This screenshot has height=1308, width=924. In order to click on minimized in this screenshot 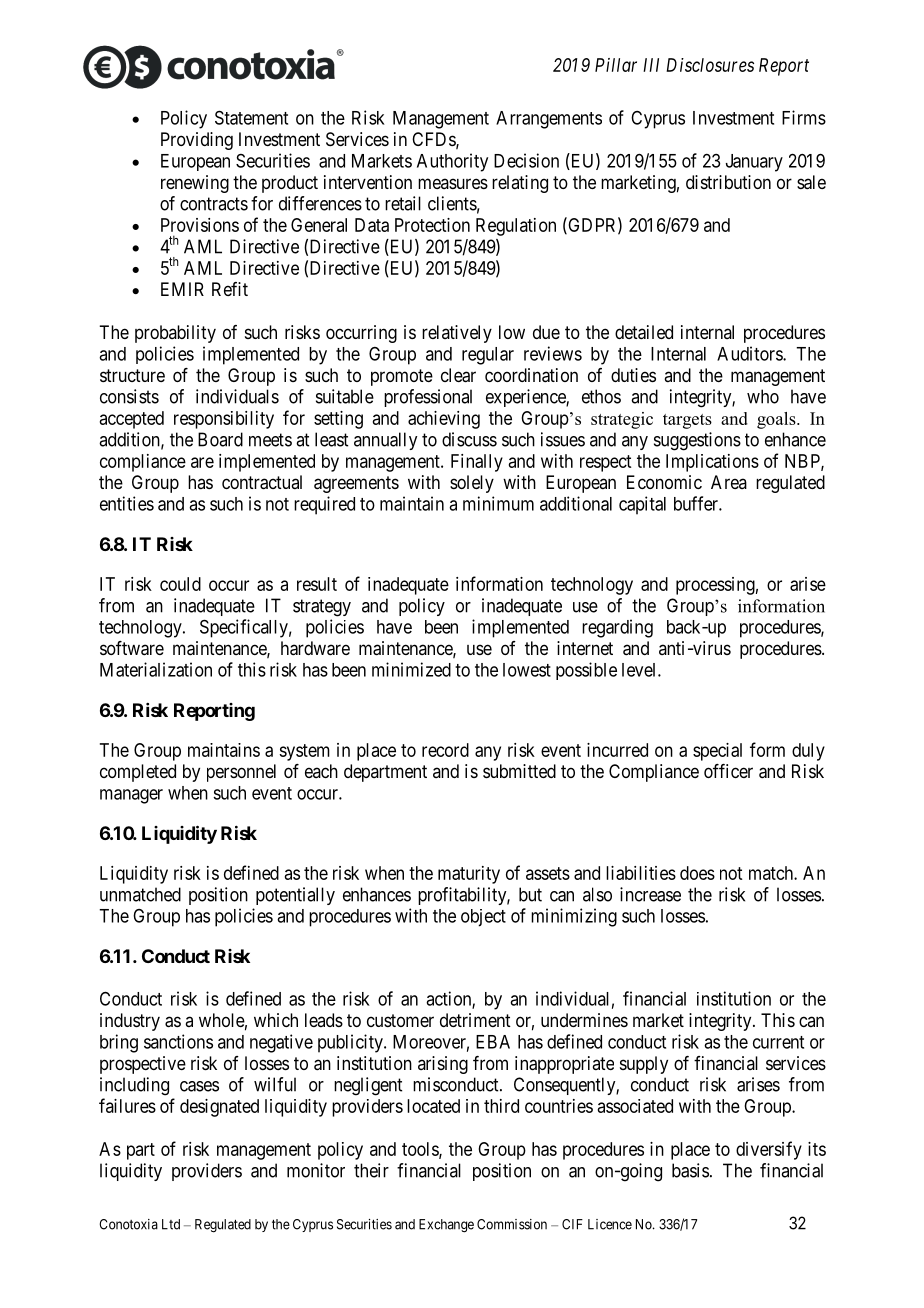, I will do `click(411, 669)`.
